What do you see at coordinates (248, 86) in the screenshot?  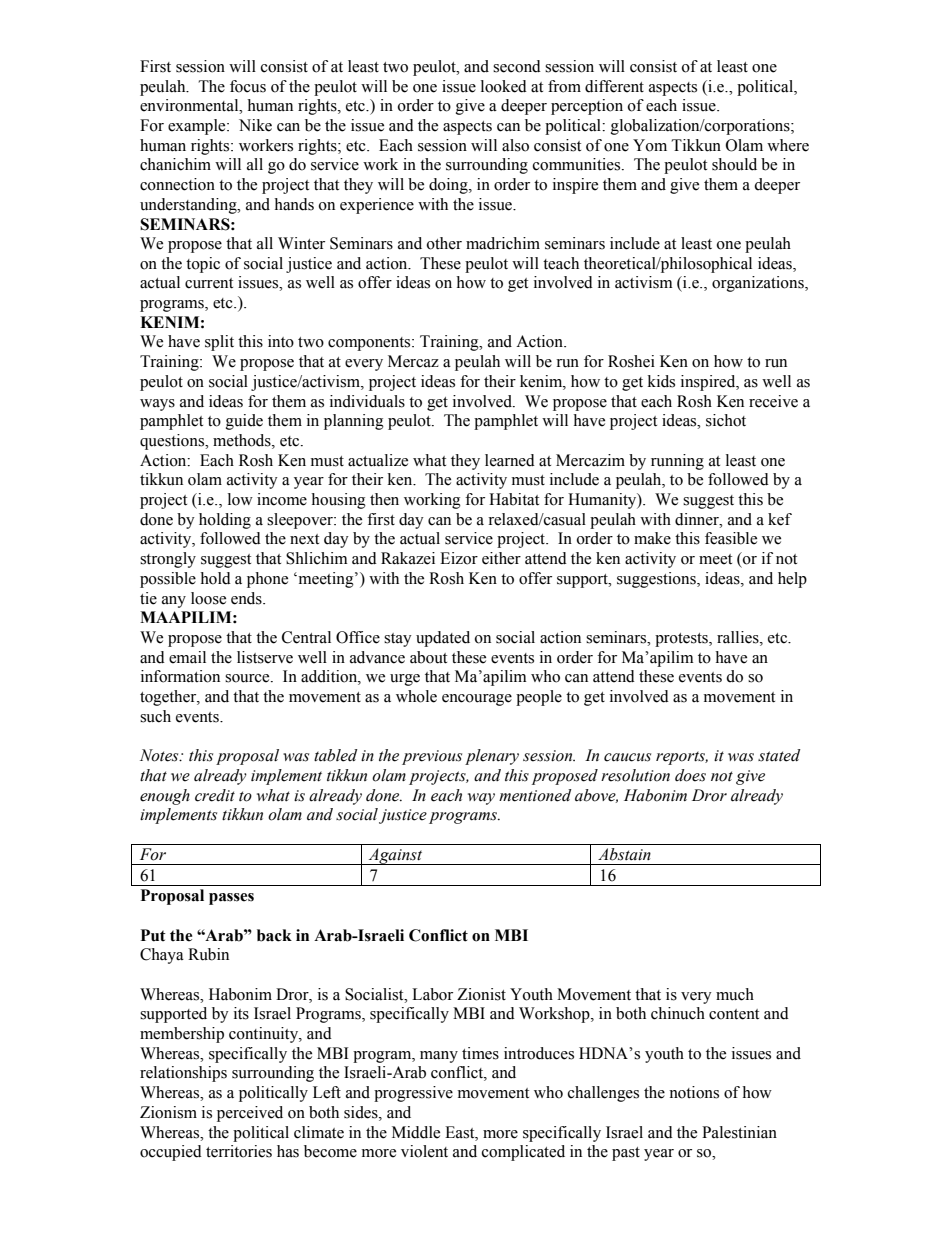 I see `focus` at bounding box center [248, 86].
